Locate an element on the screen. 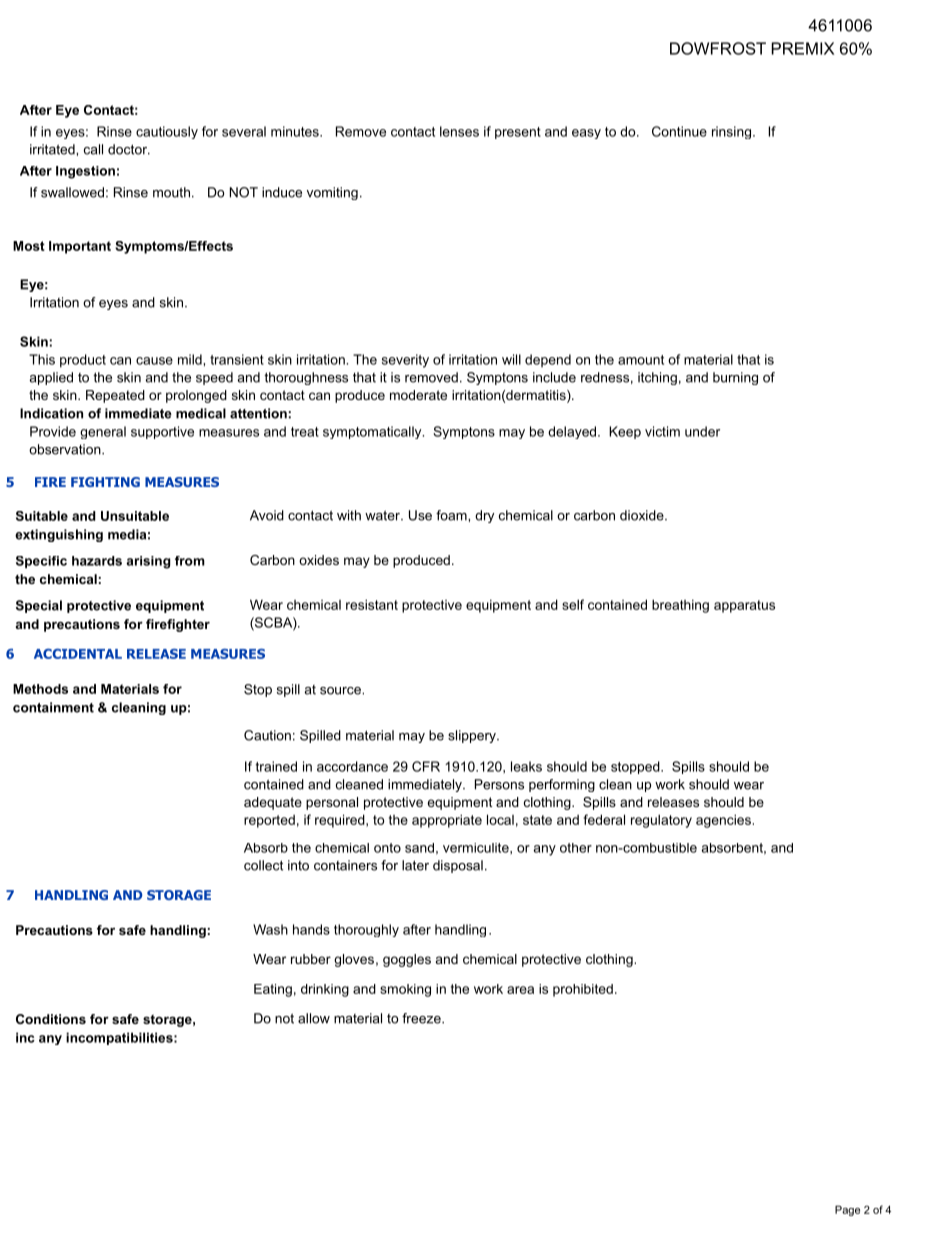 Image resolution: width=952 pixels, height=1233 pixels. general is located at coordinates (103, 432).
